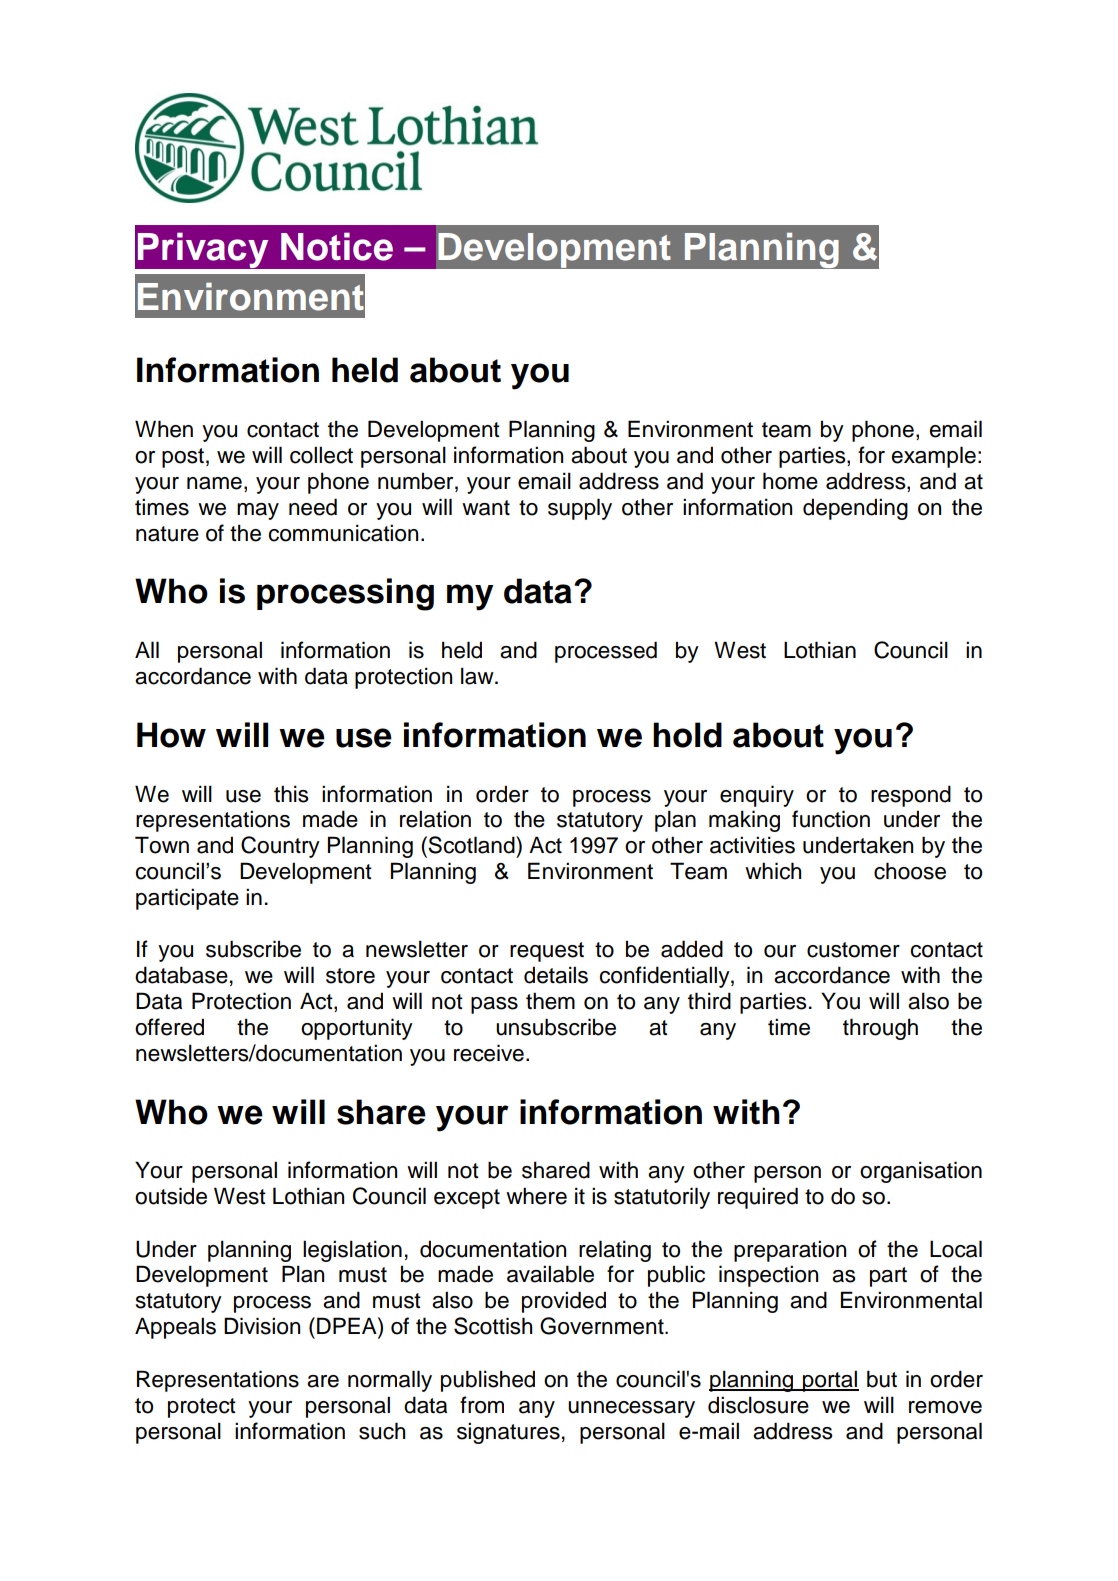 Image resolution: width=1118 pixels, height=1581 pixels. I want to click on supply, so click(580, 509).
